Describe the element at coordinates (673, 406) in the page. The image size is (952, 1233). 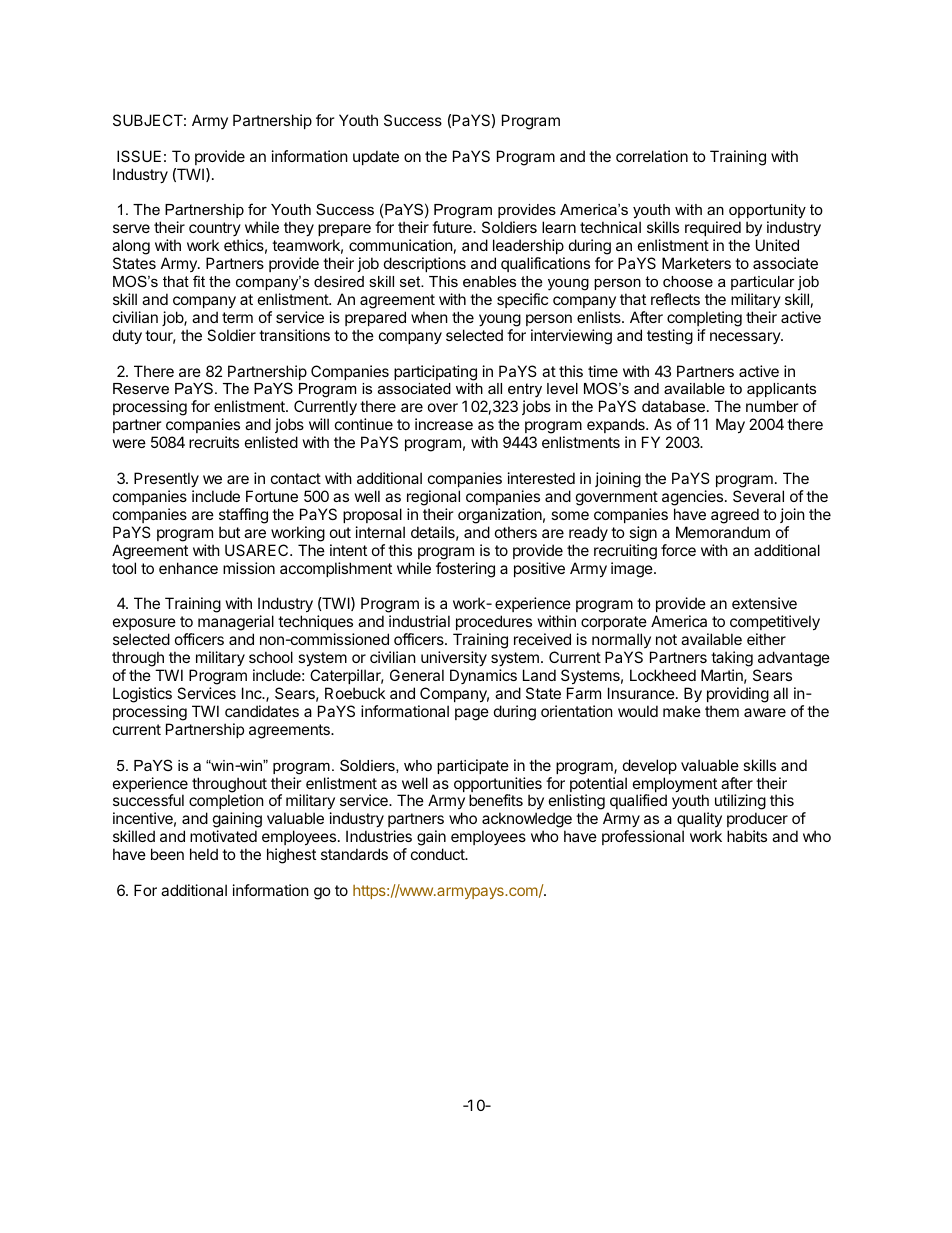
I see `database` at that location.
